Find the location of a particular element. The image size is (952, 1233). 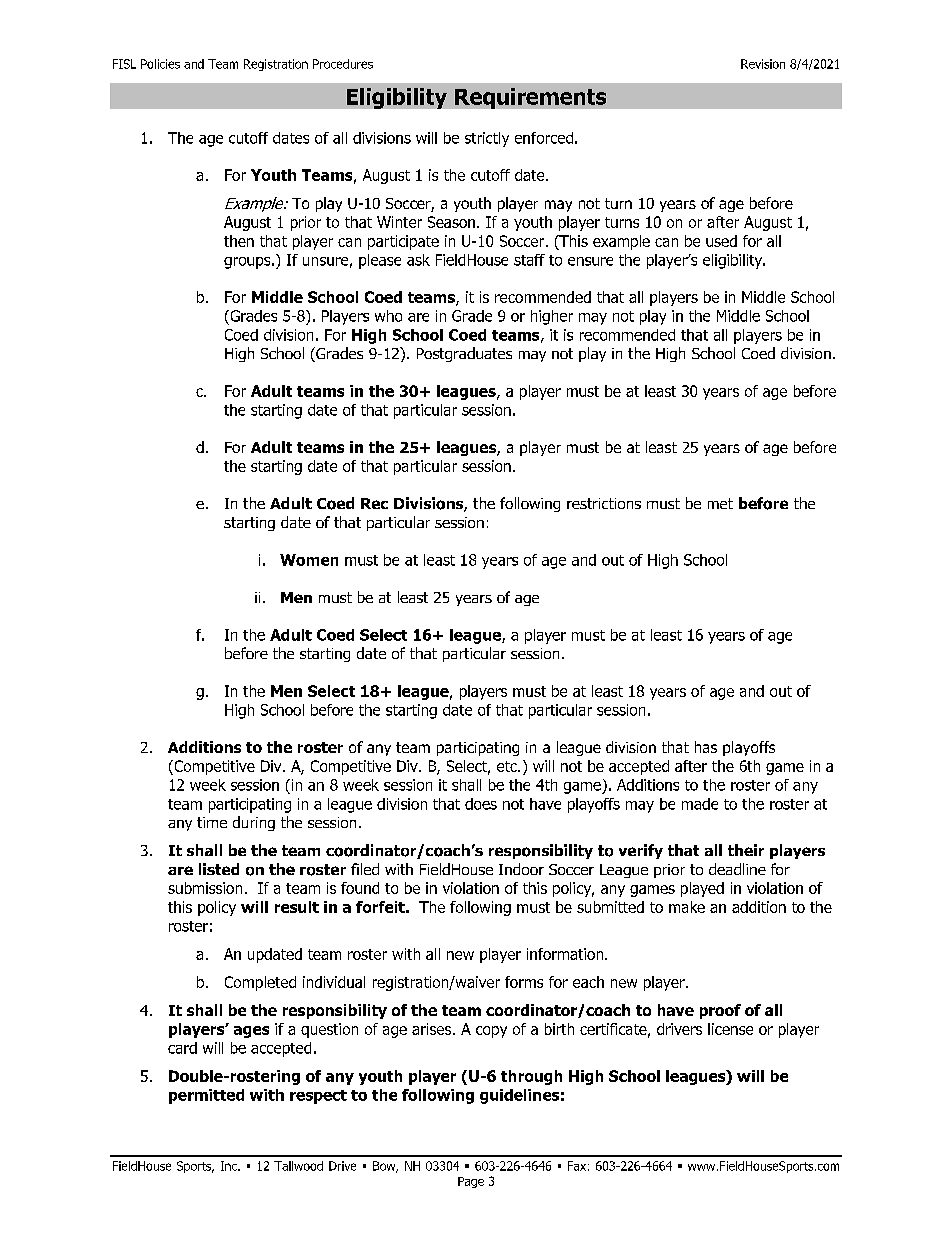

Indoor is located at coordinates (521, 869).
